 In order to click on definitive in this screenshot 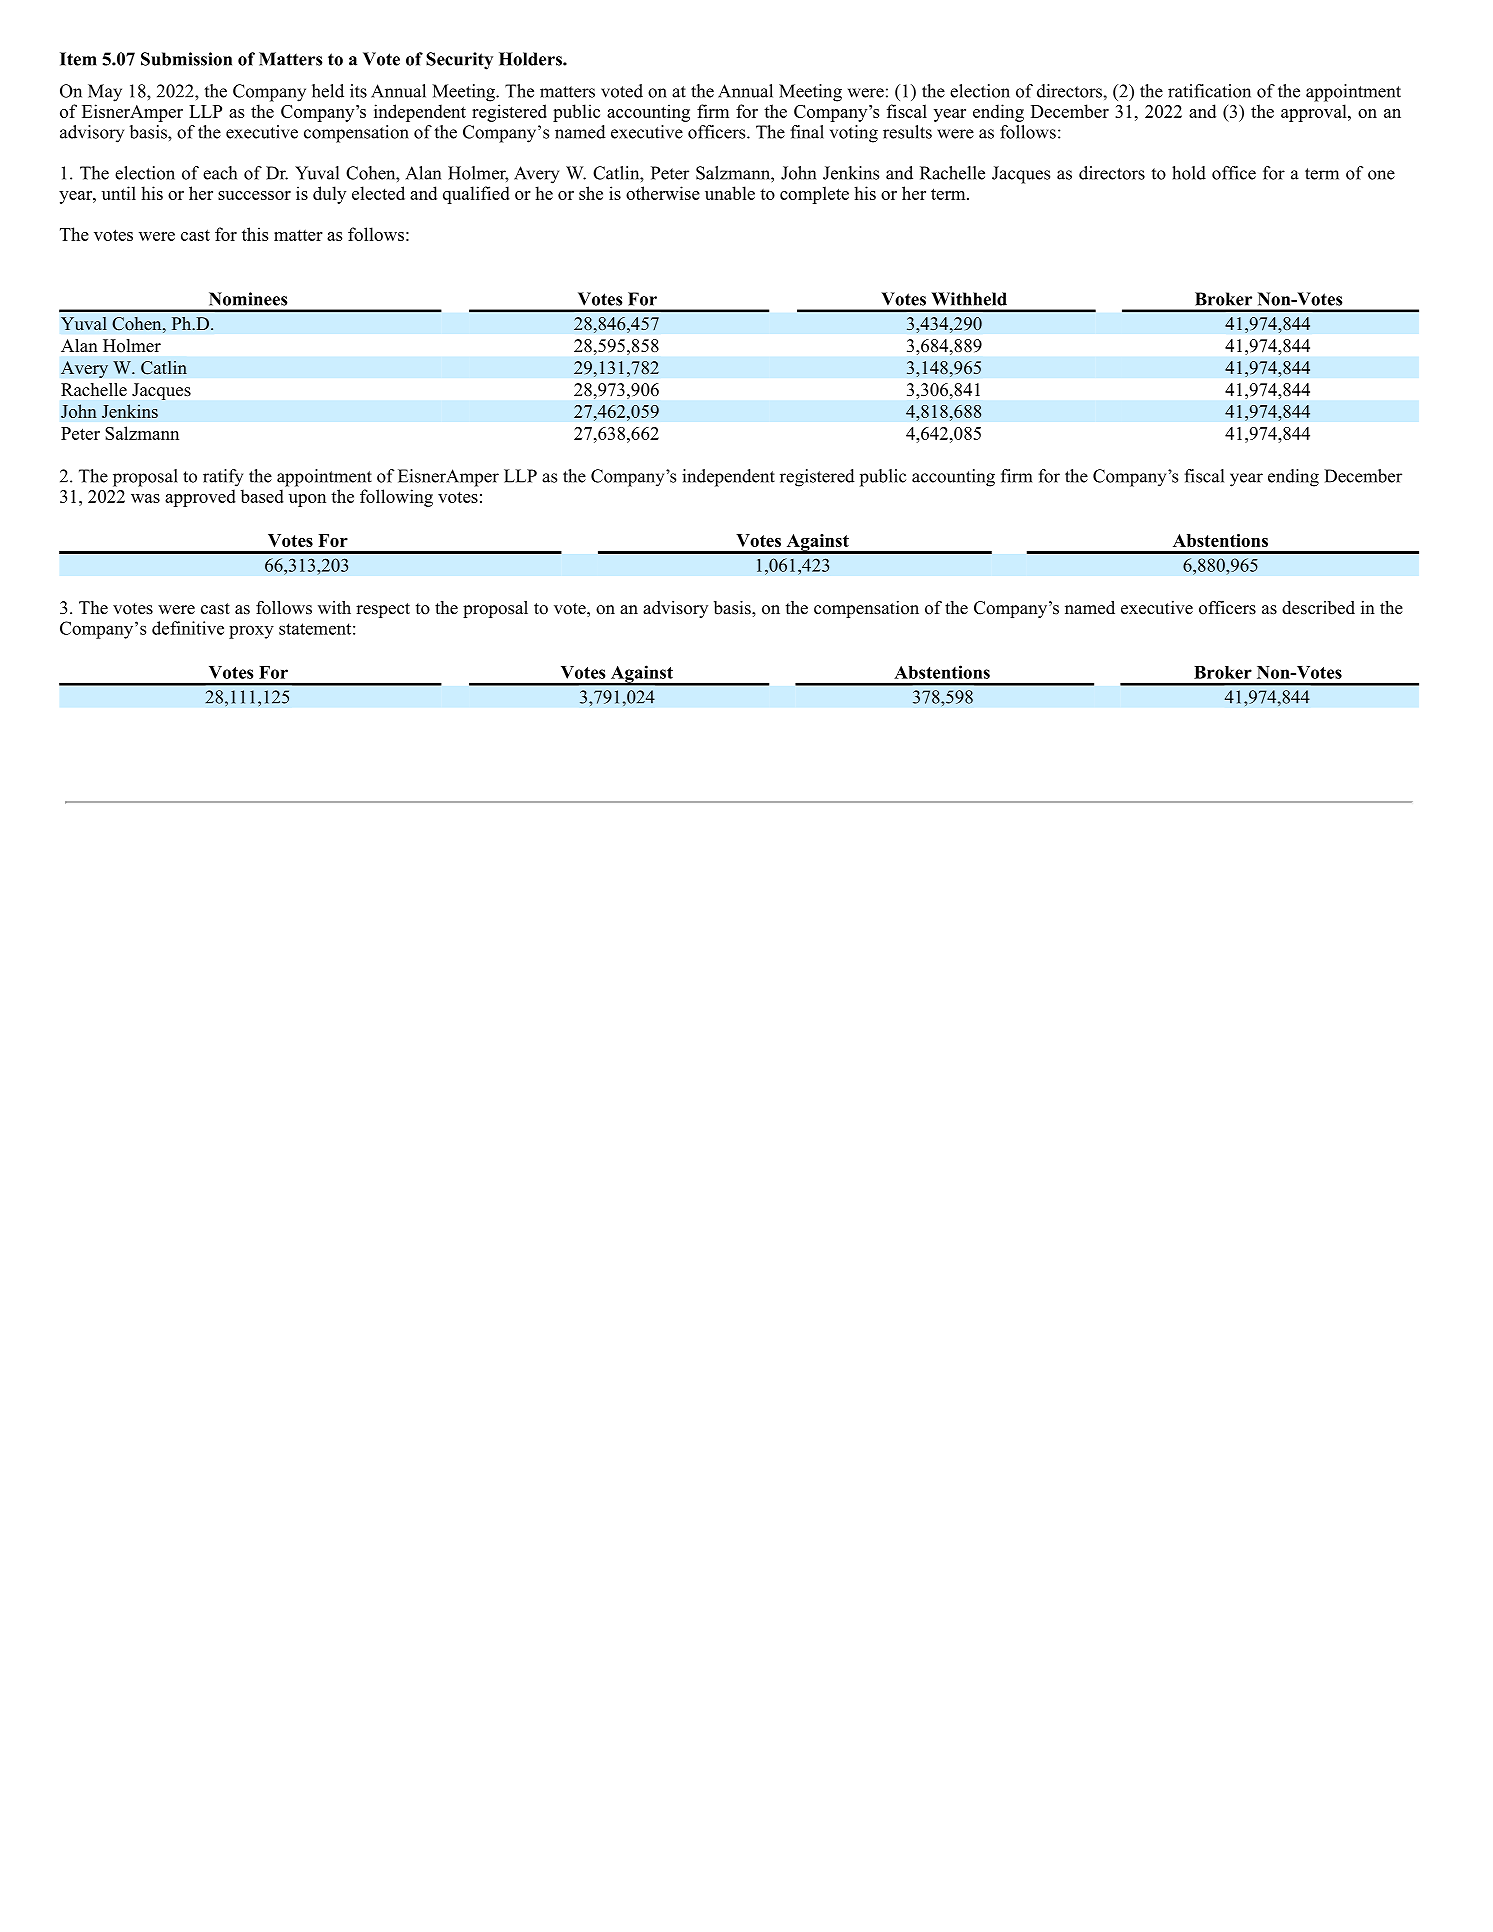, I will do `click(188, 628)`.
